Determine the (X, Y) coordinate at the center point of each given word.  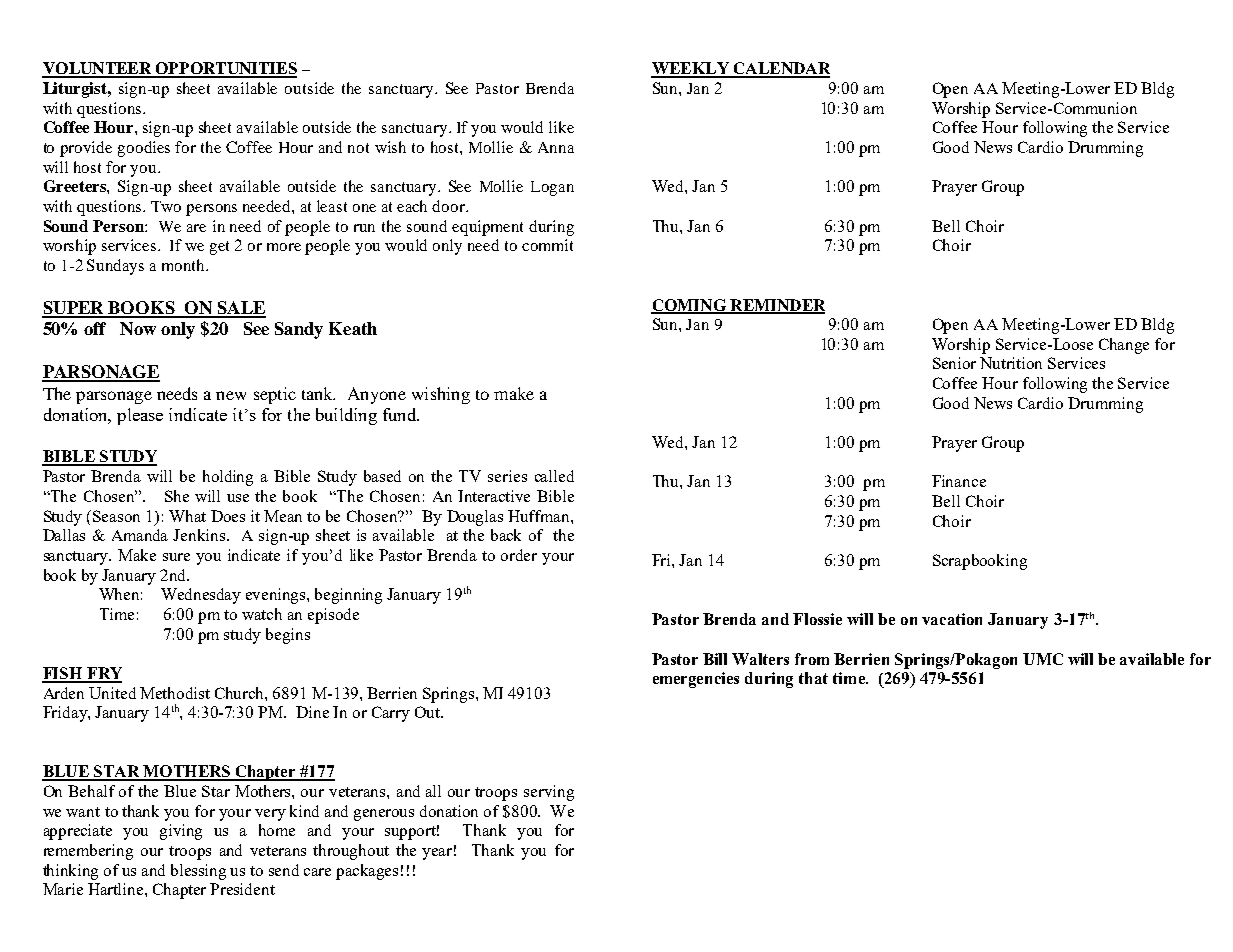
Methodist (175, 693)
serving (549, 793)
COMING (689, 306)
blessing (198, 872)
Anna (556, 147)
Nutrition (1011, 363)
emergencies (696, 680)
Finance (959, 481)
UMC (1043, 659)
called (554, 476)
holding (228, 478)
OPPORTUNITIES (225, 69)
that (813, 678)
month (185, 265)
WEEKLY (691, 69)
